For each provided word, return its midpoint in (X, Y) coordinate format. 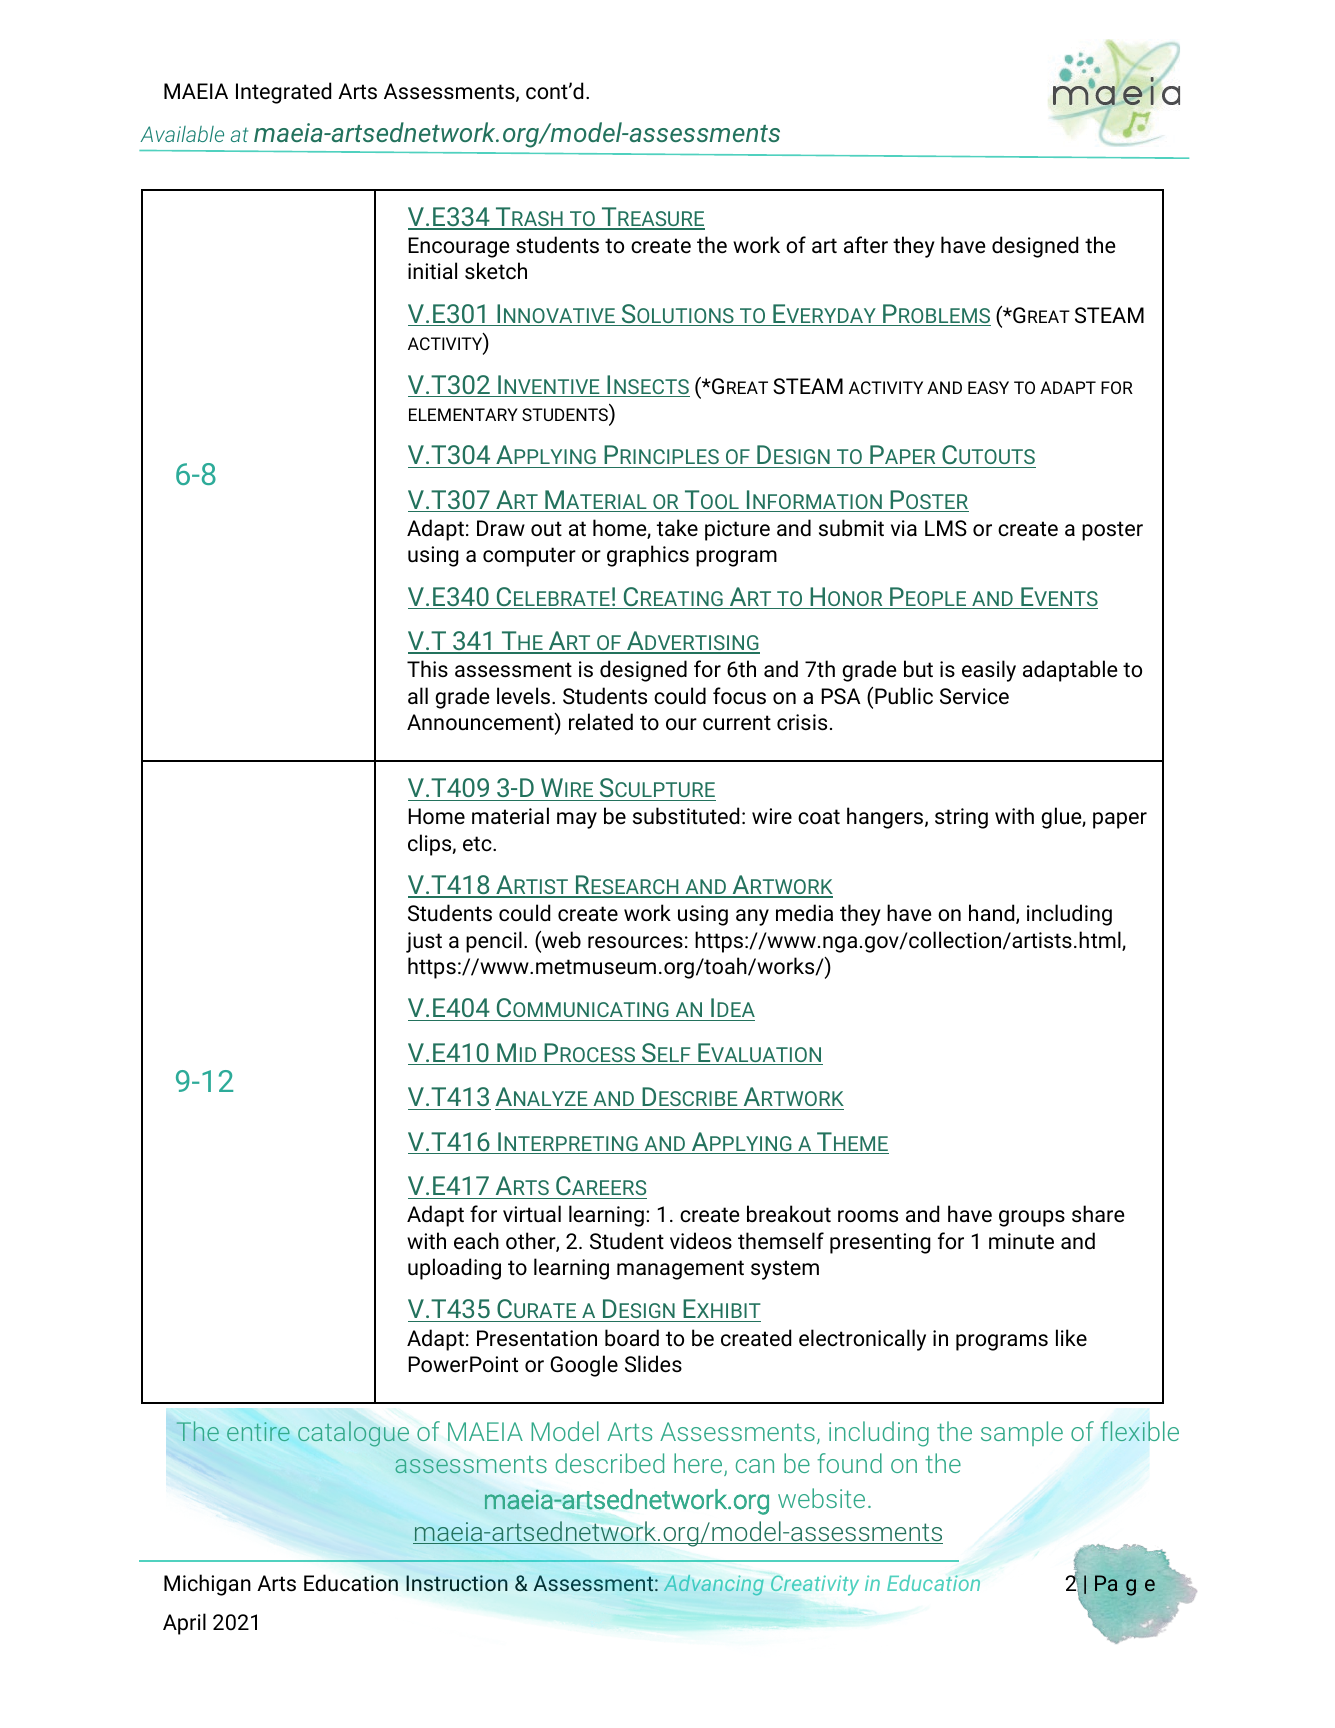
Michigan (207, 1585)
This (427, 668)
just (424, 942)
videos (701, 1241)
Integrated (283, 93)
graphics (648, 556)
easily (989, 671)
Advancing (713, 1585)
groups (1032, 1218)
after (866, 245)
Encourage (458, 247)
